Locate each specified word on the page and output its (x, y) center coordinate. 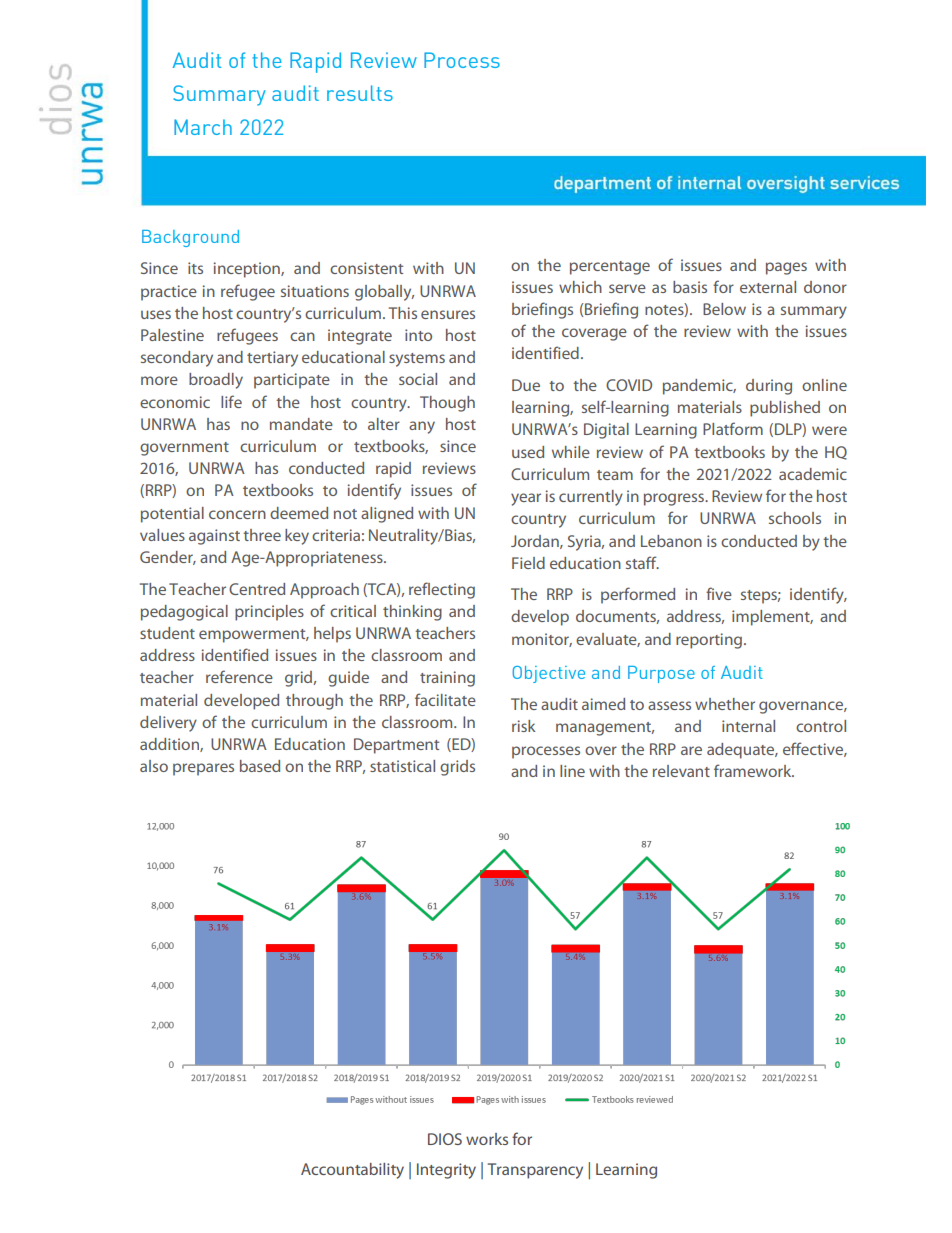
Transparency (535, 1171)
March (203, 127)
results (360, 93)
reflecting (442, 590)
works (487, 1139)
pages (786, 268)
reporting (709, 641)
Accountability (352, 1171)
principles (269, 613)
